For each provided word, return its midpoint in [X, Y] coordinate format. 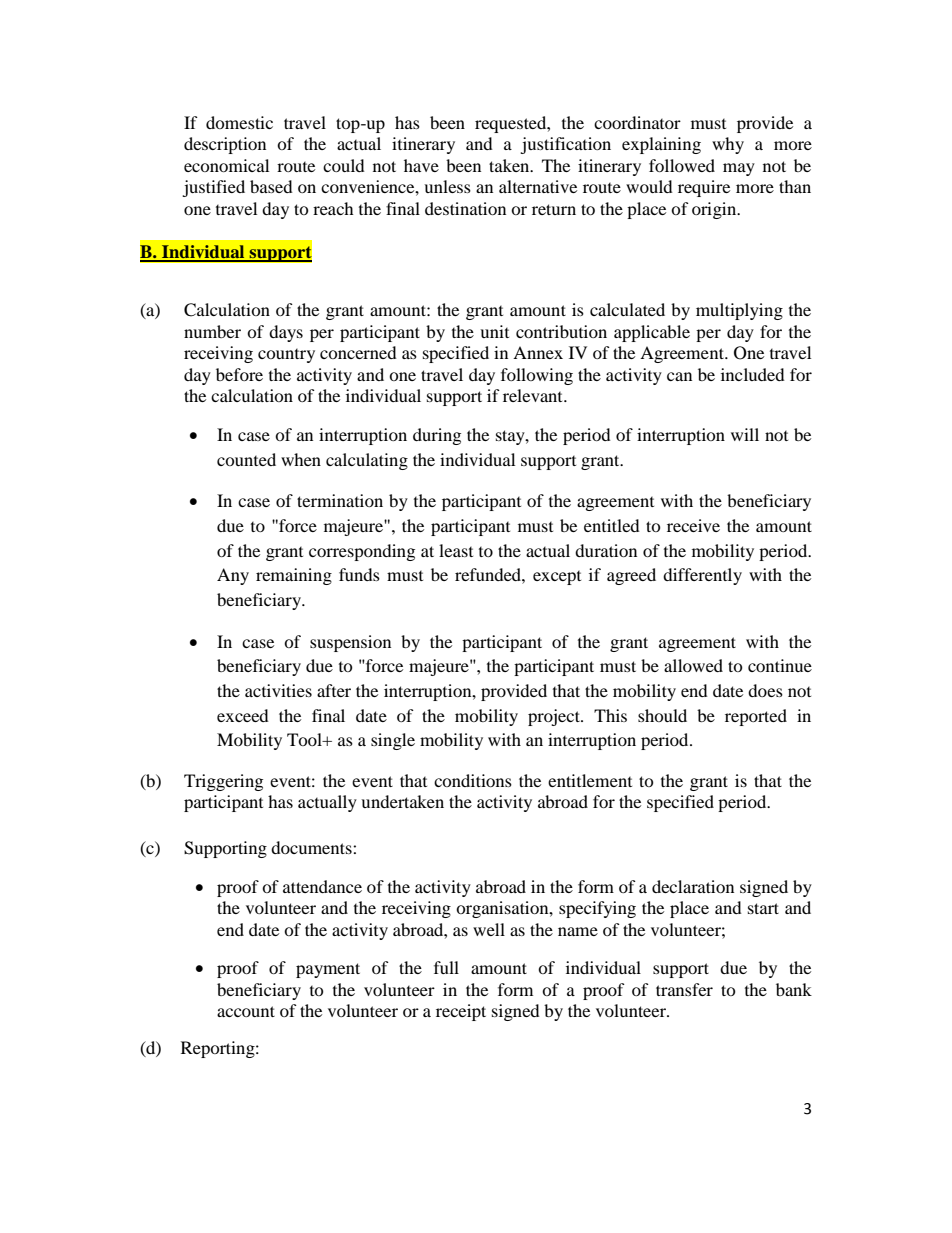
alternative [538, 186]
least [456, 550]
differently [702, 576]
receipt [461, 1012]
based [271, 186]
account [246, 1011]
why [728, 145]
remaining [294, 576]
